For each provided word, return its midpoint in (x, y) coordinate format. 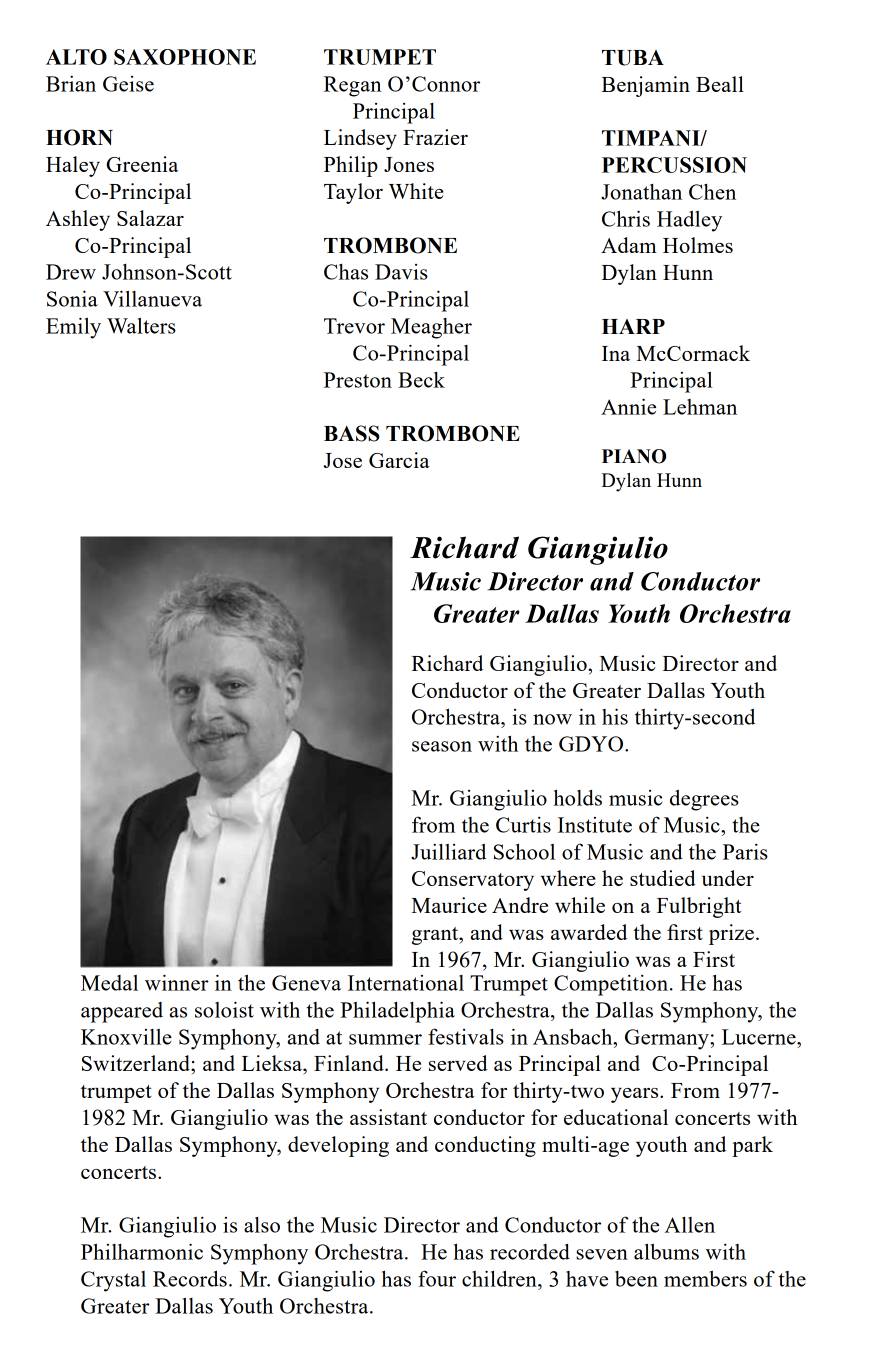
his (615, 716)
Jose (343, 460)
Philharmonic (142, 1251)
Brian (71, 83)
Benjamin (645, 86)
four (437, 1278)
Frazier (435, 137)
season (442, 746)
